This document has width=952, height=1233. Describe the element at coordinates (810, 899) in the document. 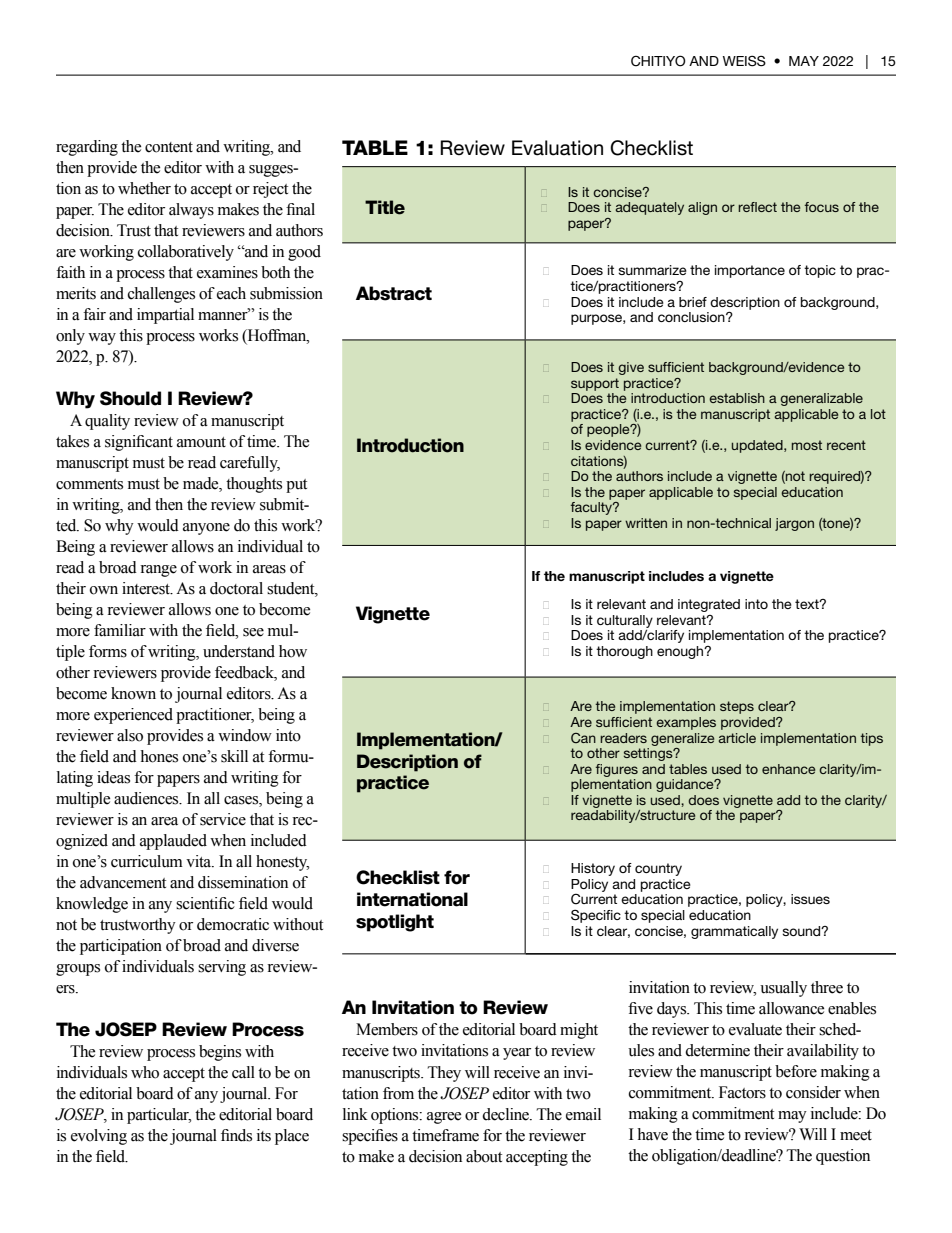

I see `issues` at that location.
